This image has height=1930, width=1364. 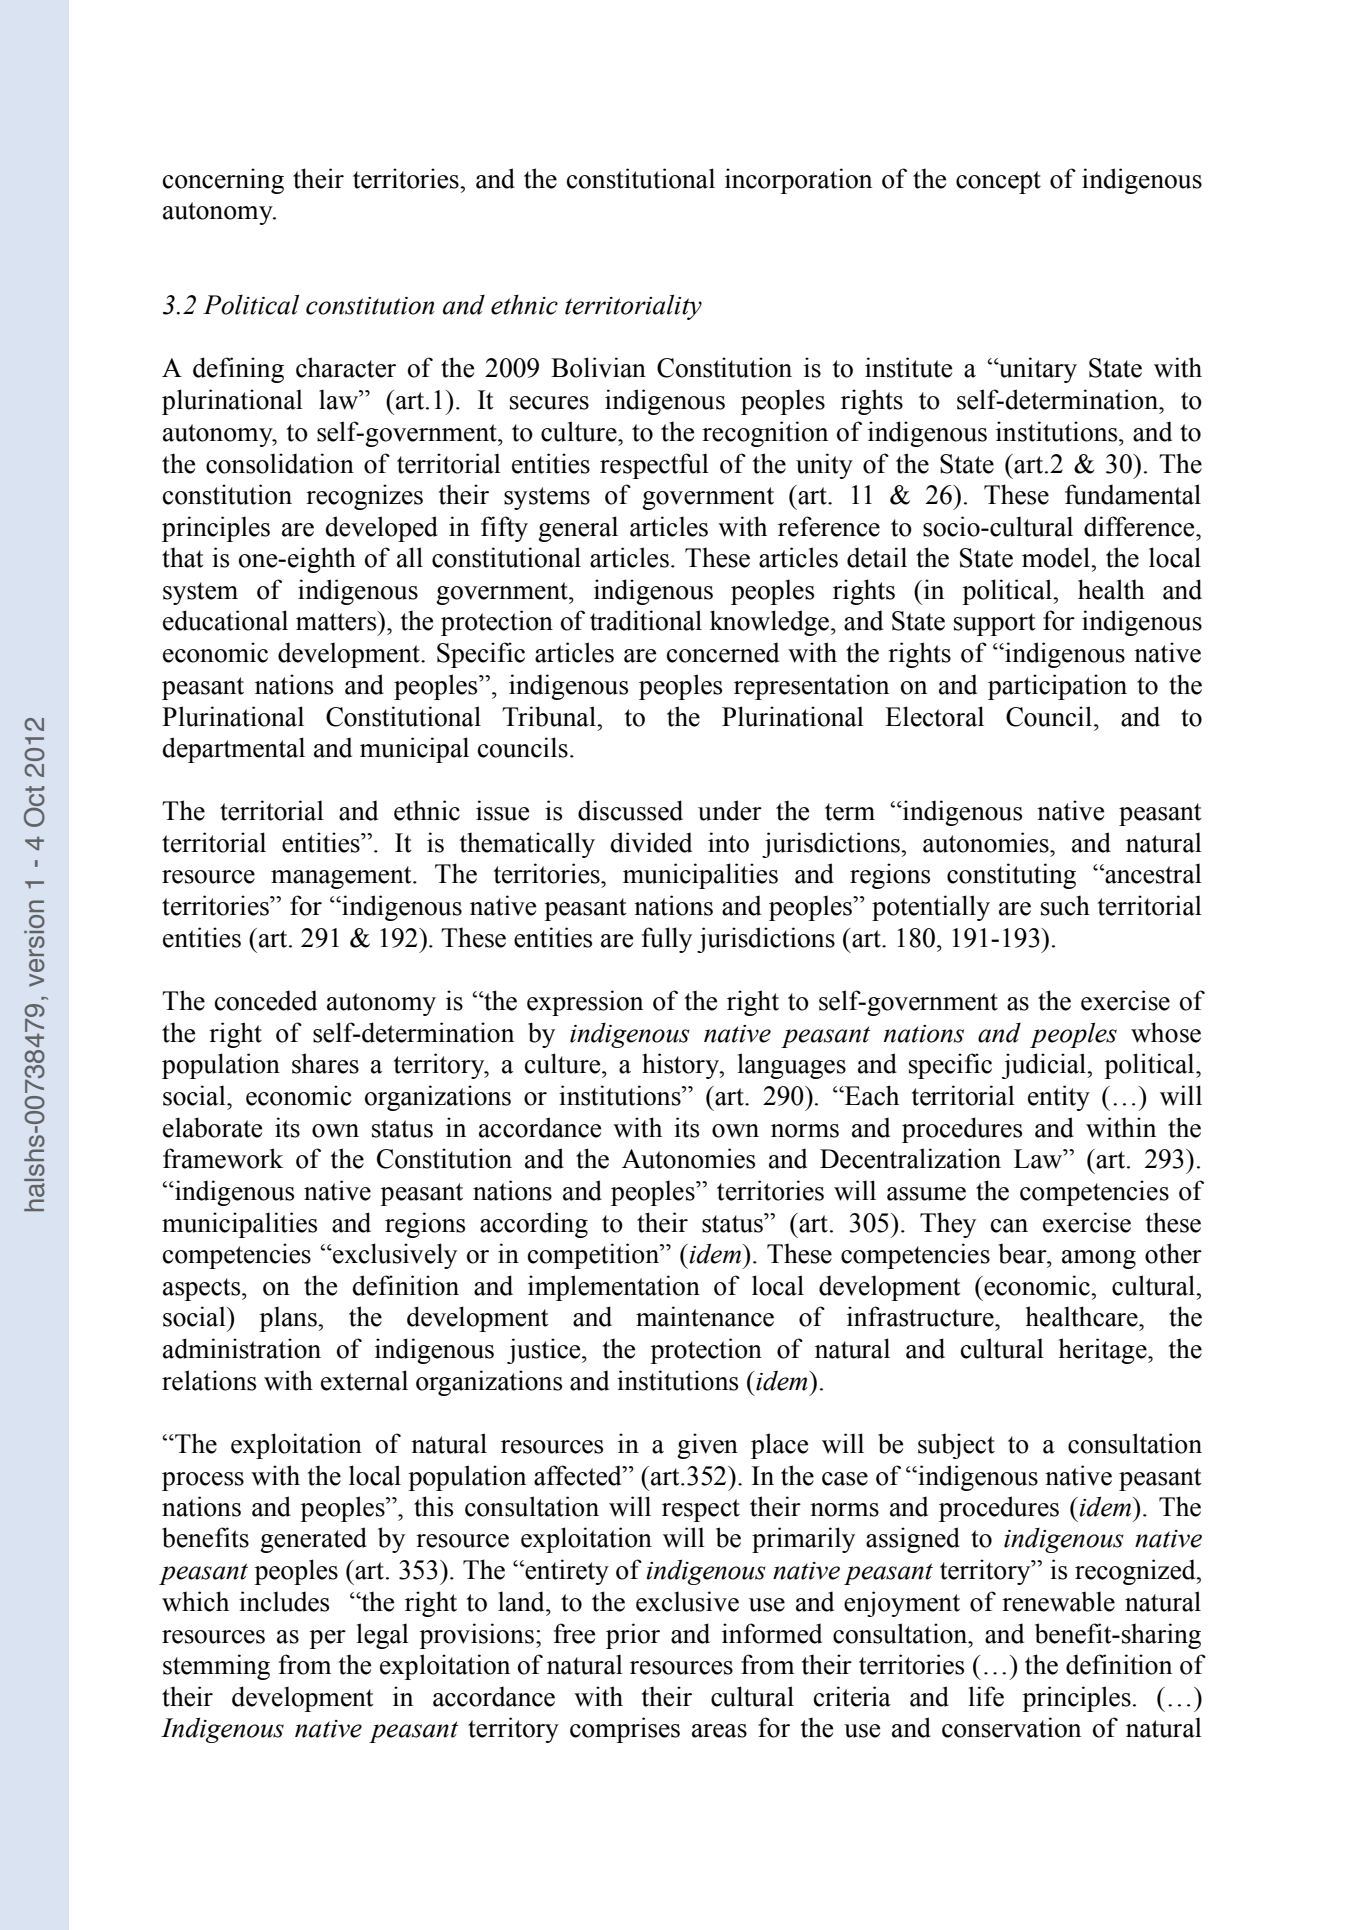 I want to click on incorporation, so click(x=798, y=181).
